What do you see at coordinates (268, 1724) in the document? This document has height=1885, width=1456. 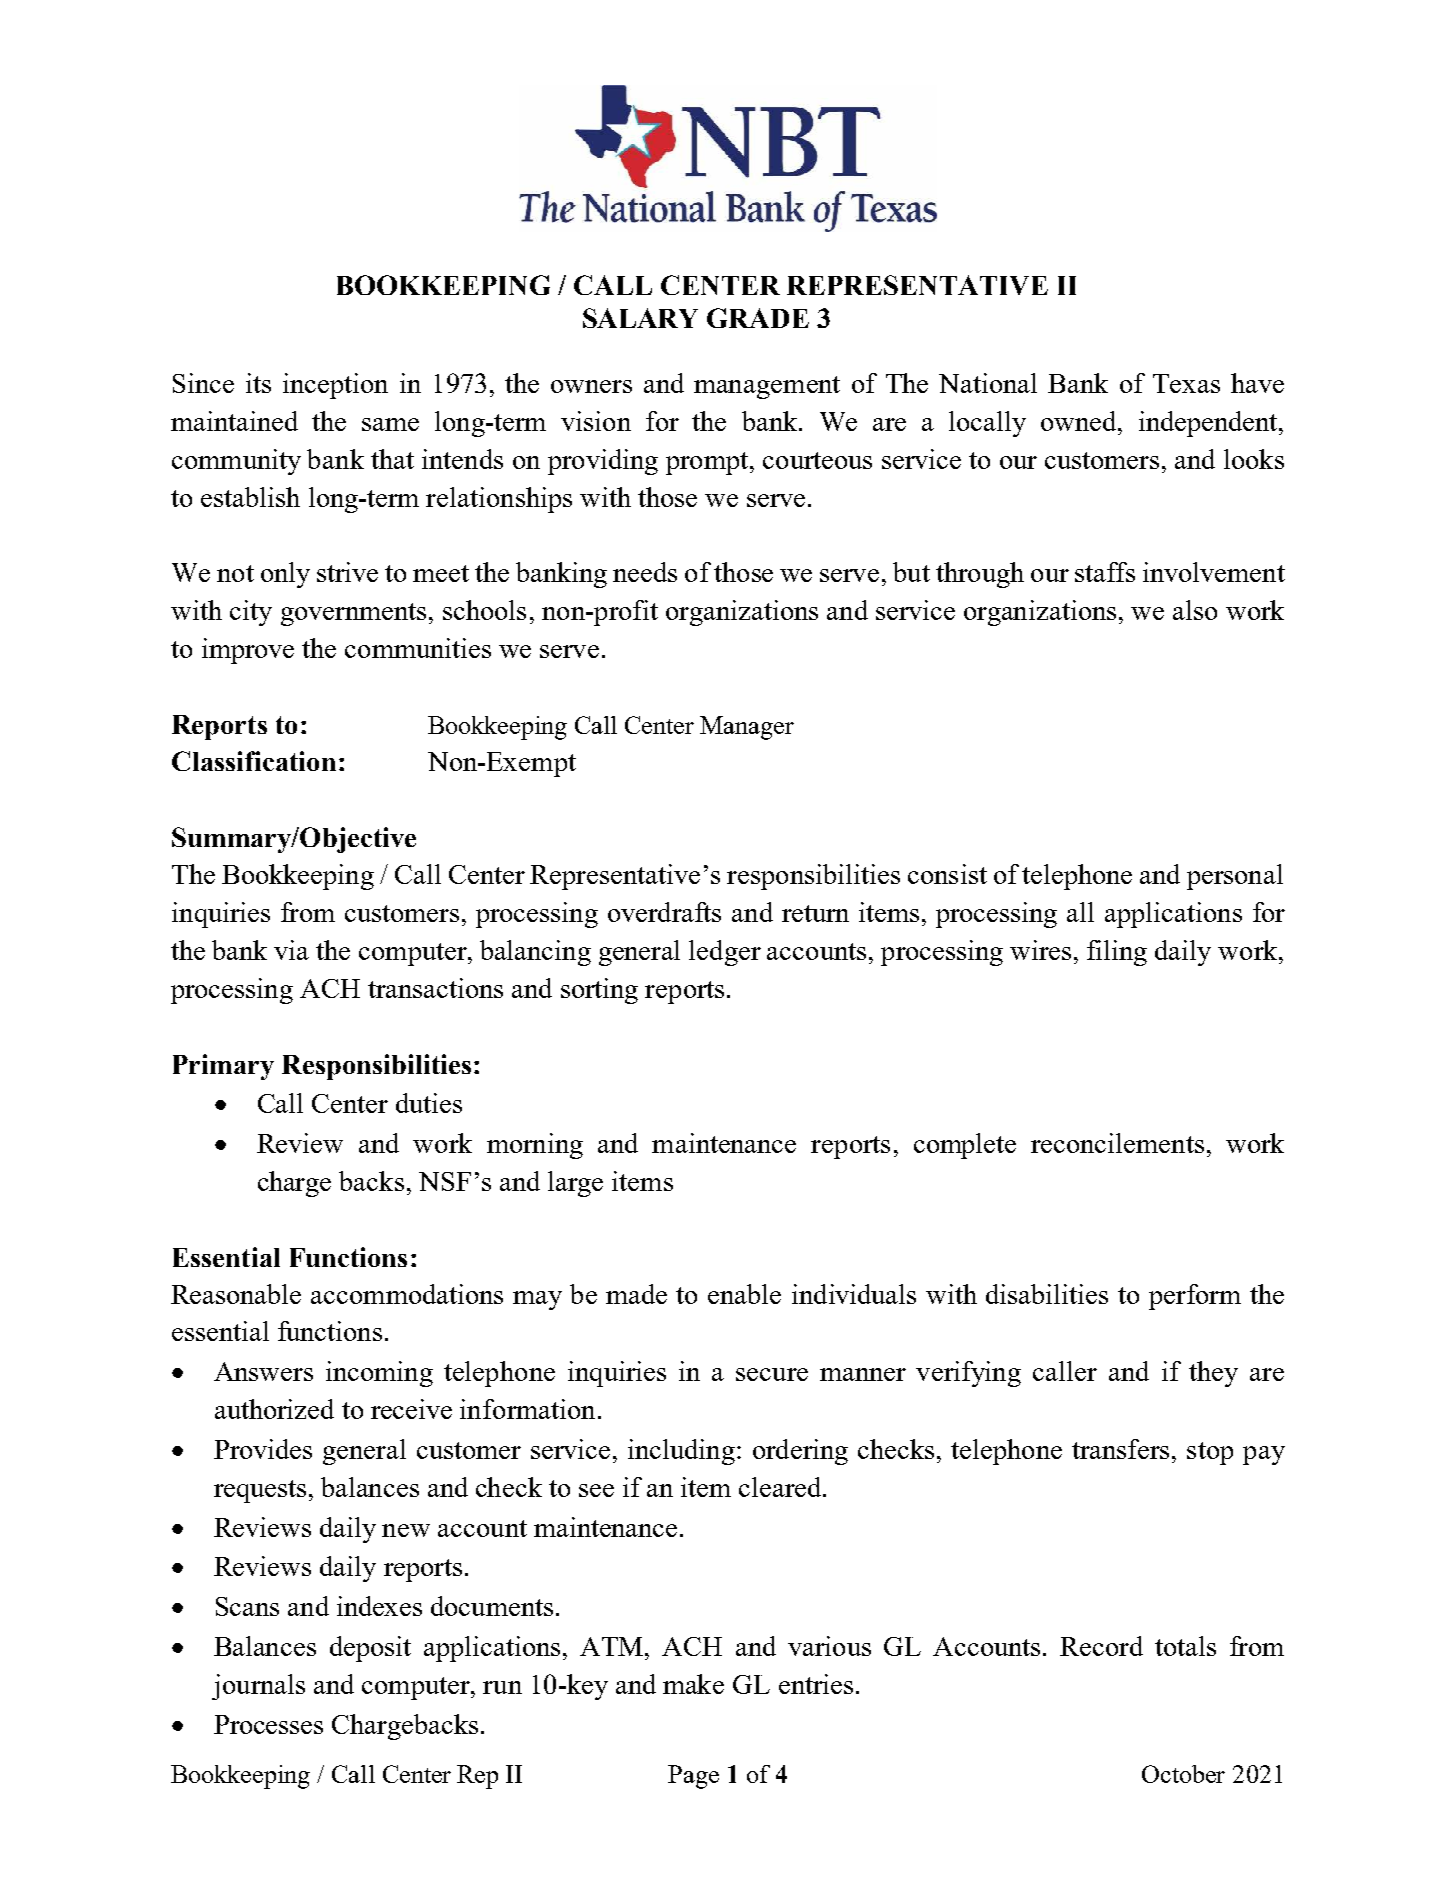 I see `Processes` at bounding box center [268, 1724].
